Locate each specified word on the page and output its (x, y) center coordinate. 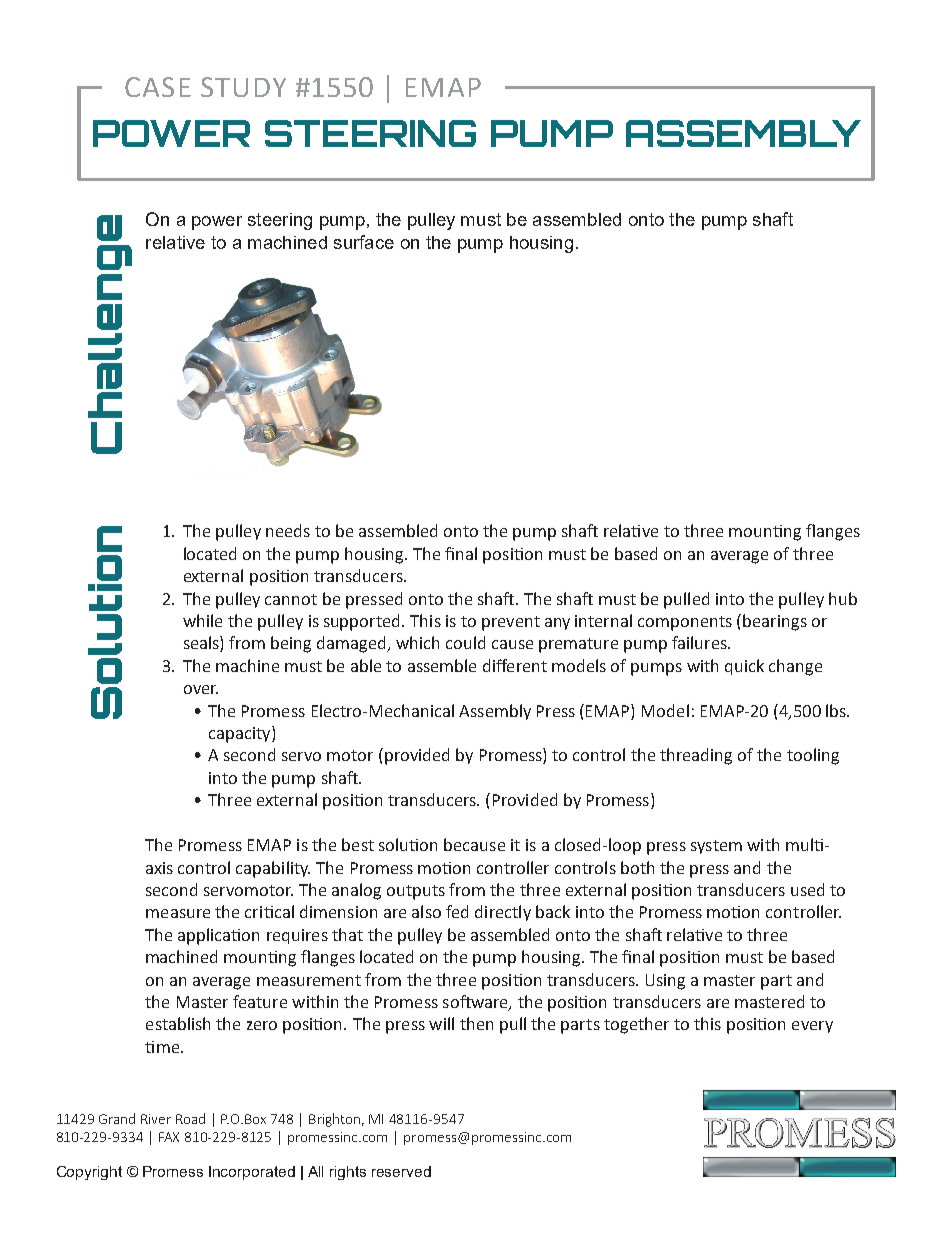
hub (843, 598)
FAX (169, 1137)
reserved (401, 1171)
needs (288, 530)
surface (364, 242)
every (812, 1027)
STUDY (243, 87)
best (358, 844)
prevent (511, 623)
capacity (241, 734)
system (716, 847)
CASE (158, 87)
